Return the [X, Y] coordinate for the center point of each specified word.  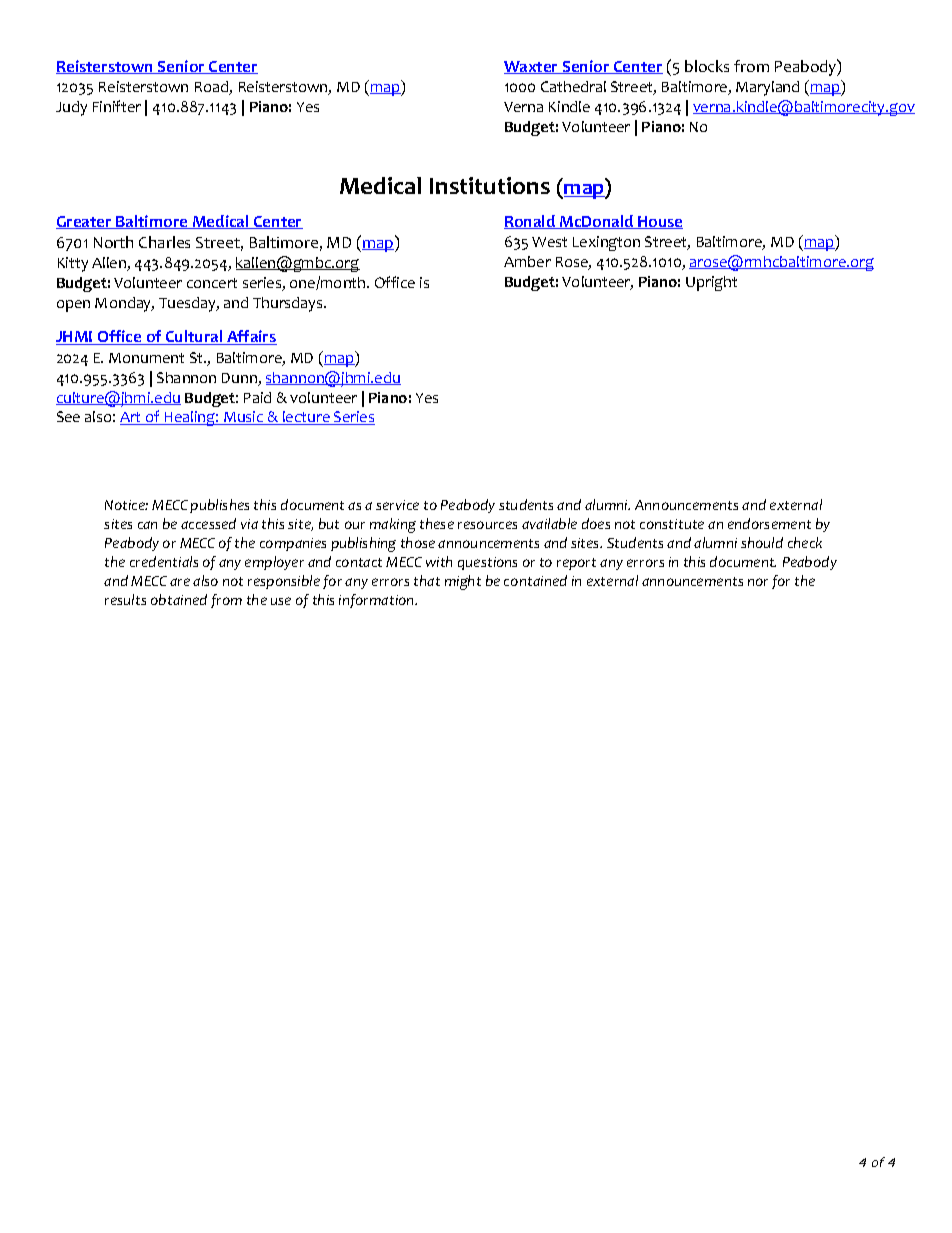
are [180, 582]
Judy [71, 108]
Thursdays [289, 304]
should [762, 542]
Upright [711, 283]
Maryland [767, 88]
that [427, 580]
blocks [707, 66]
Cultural [194, 337]
